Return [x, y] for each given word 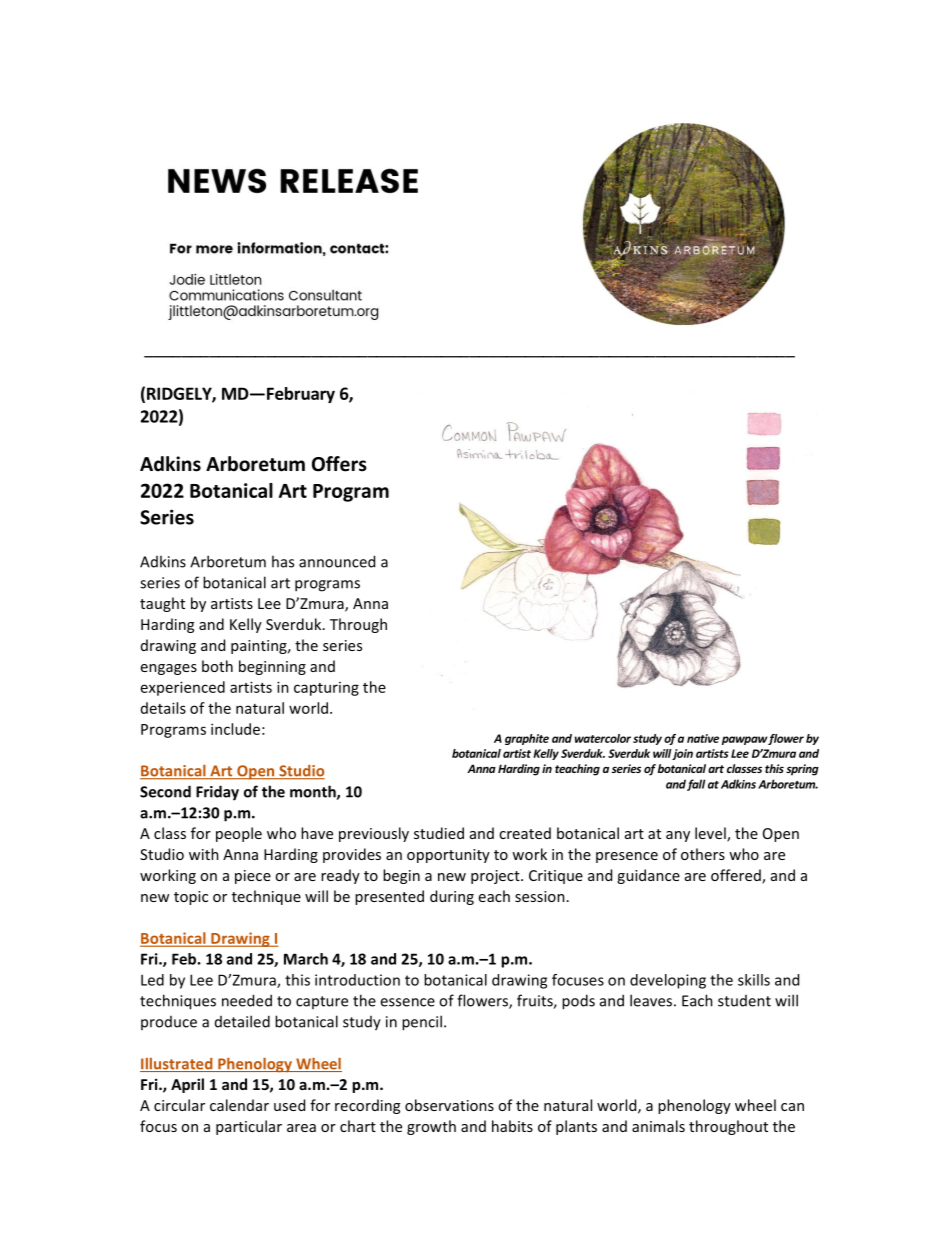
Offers [339, 464]
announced [337, 561]
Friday [217, 793]
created [525, 833]
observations [449, 1105]
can [792, 1107]
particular [249, 1127]
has [283, 561]
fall [696, 785]
